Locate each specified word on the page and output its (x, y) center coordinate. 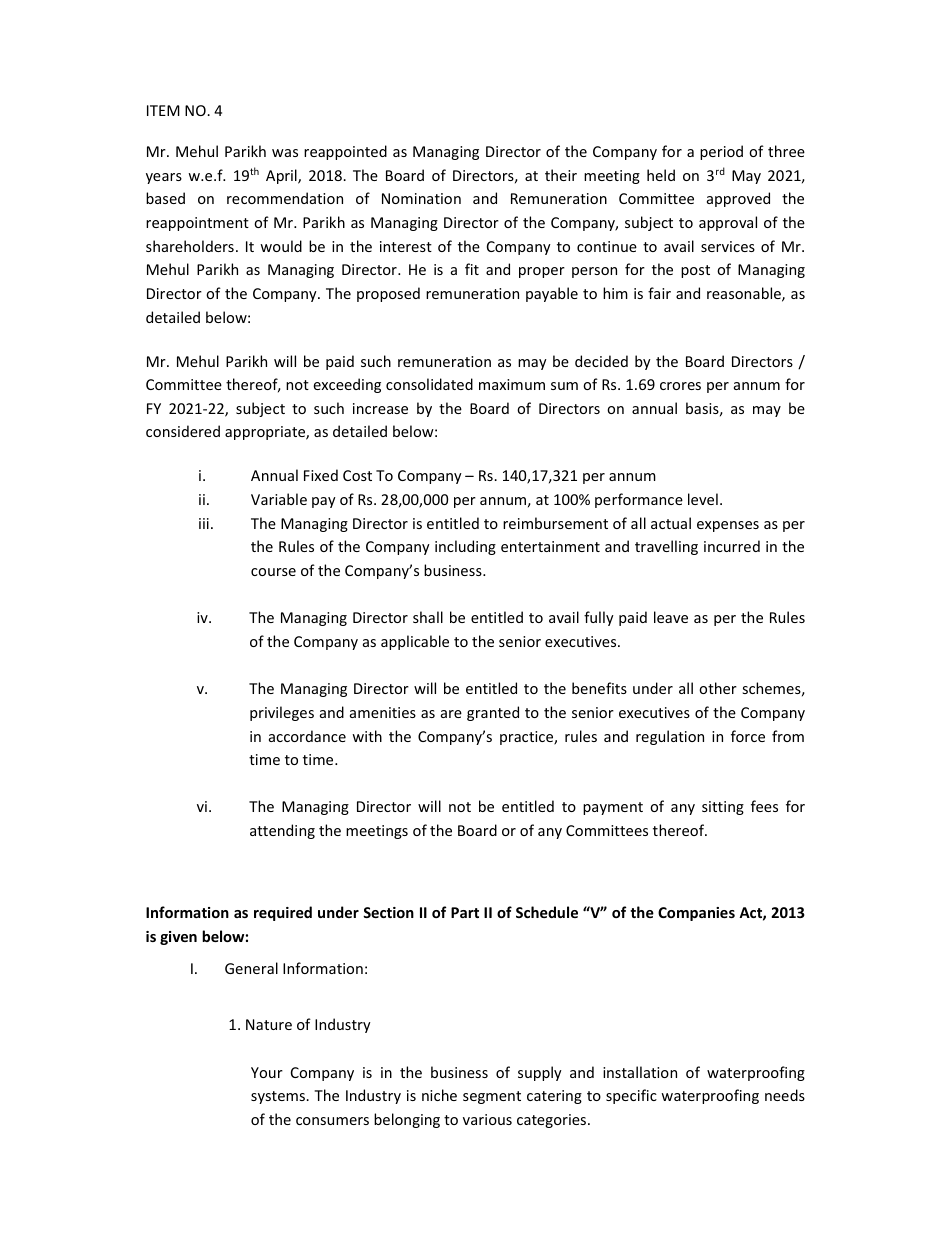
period (721, 152)
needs (785, 1095)
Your (267, 1072)
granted (493, 713)
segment (492, 1097)
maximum (512, 384)
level (703, 499)
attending (282, 831)
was (285, 153)
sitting (723, 808)
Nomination (421, 198)
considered (183, 431)
